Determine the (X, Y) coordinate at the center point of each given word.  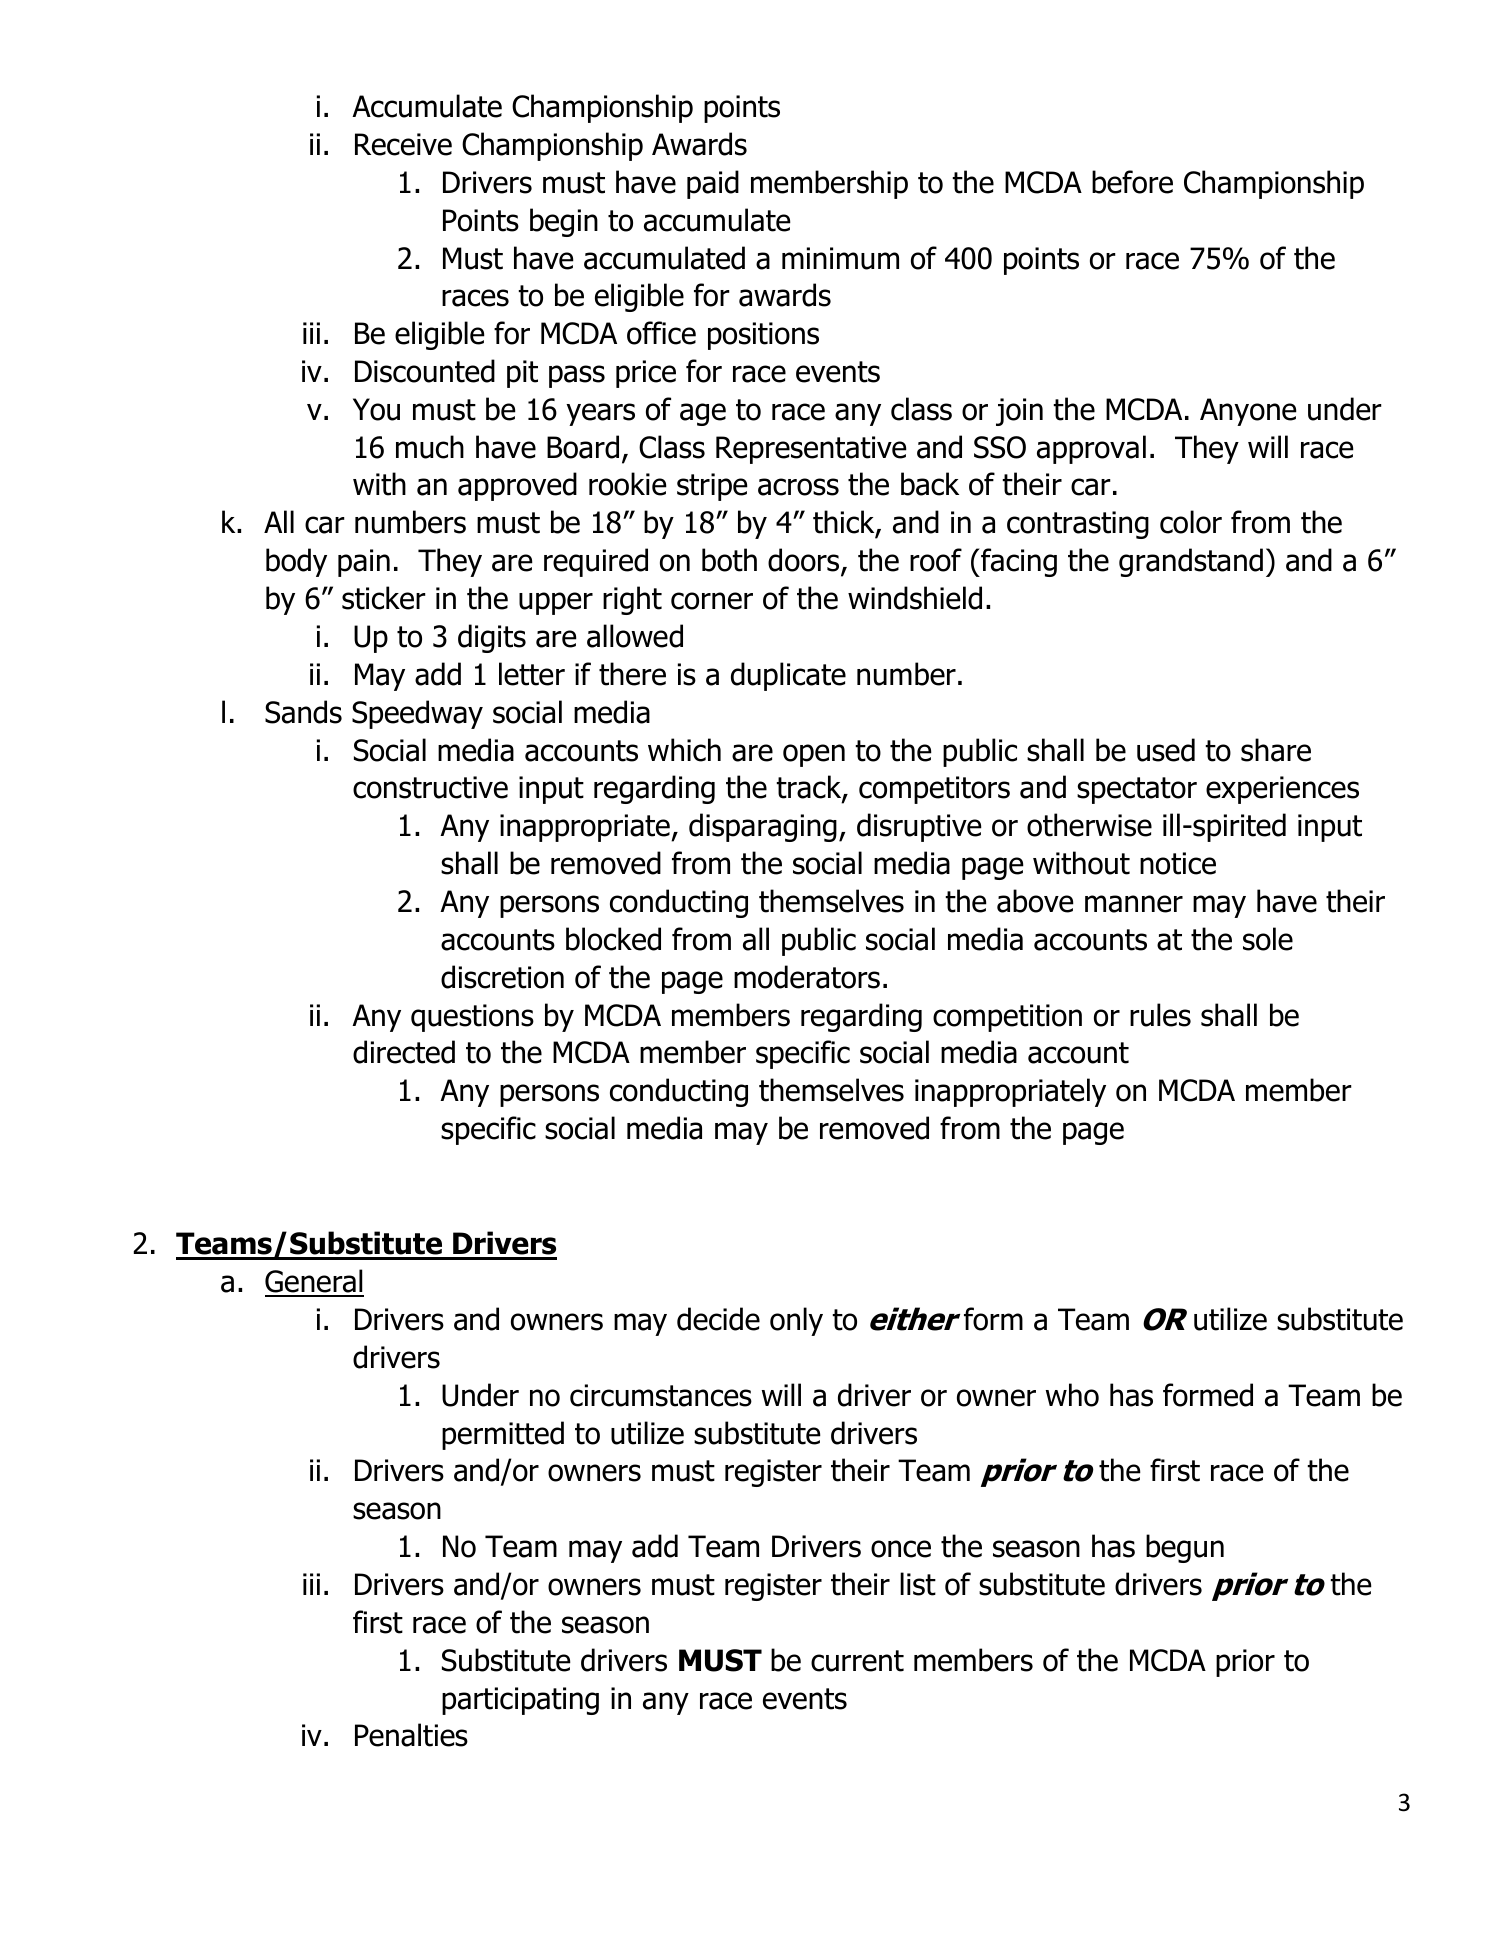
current (857, 1661)
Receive (403, 144)
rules (1160, 1015)
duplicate (788, 676)
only (796, 1321)
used (1166, 750)
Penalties (411, 1735)
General (314, 1282)
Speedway (417, 714)
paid (713, 184)
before (1132, 182)
